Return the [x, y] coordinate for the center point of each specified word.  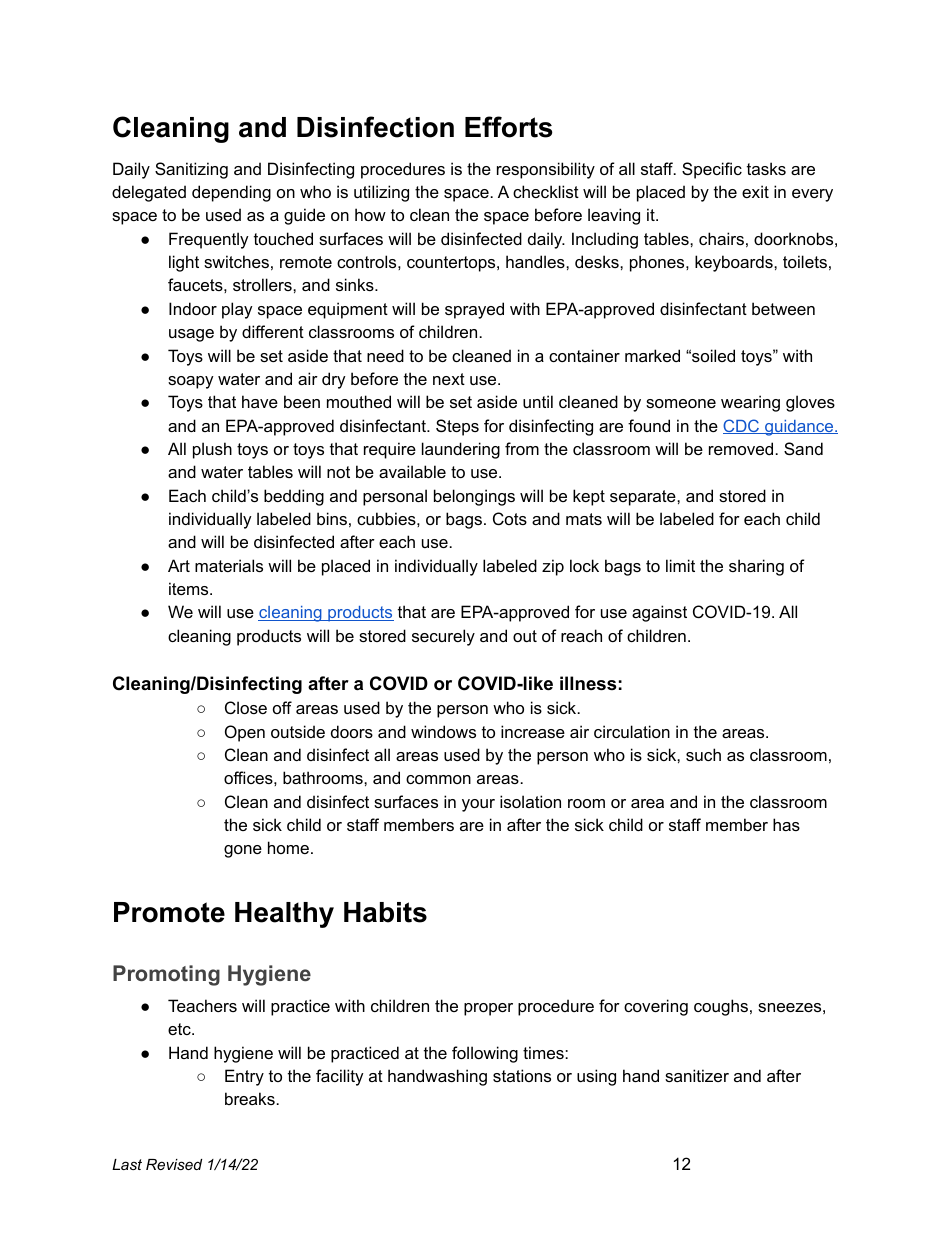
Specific [712, 170]
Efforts [509, 127]
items [190, 588]
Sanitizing [191, 170]
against [659, 613]
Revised [174, 1164]
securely [443, 637]
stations [522, 1075]
